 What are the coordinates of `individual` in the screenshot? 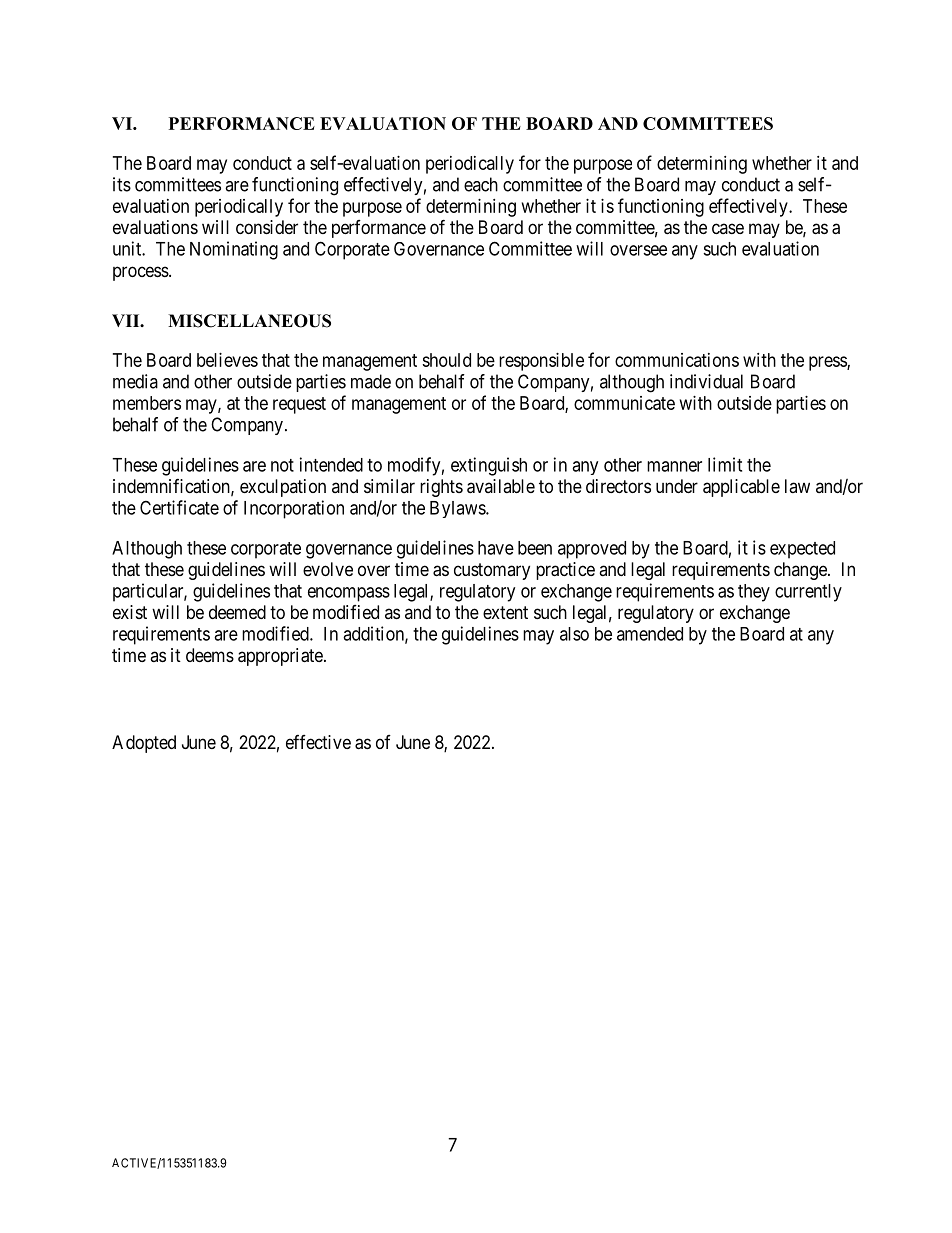 It's located at (706, 381).
